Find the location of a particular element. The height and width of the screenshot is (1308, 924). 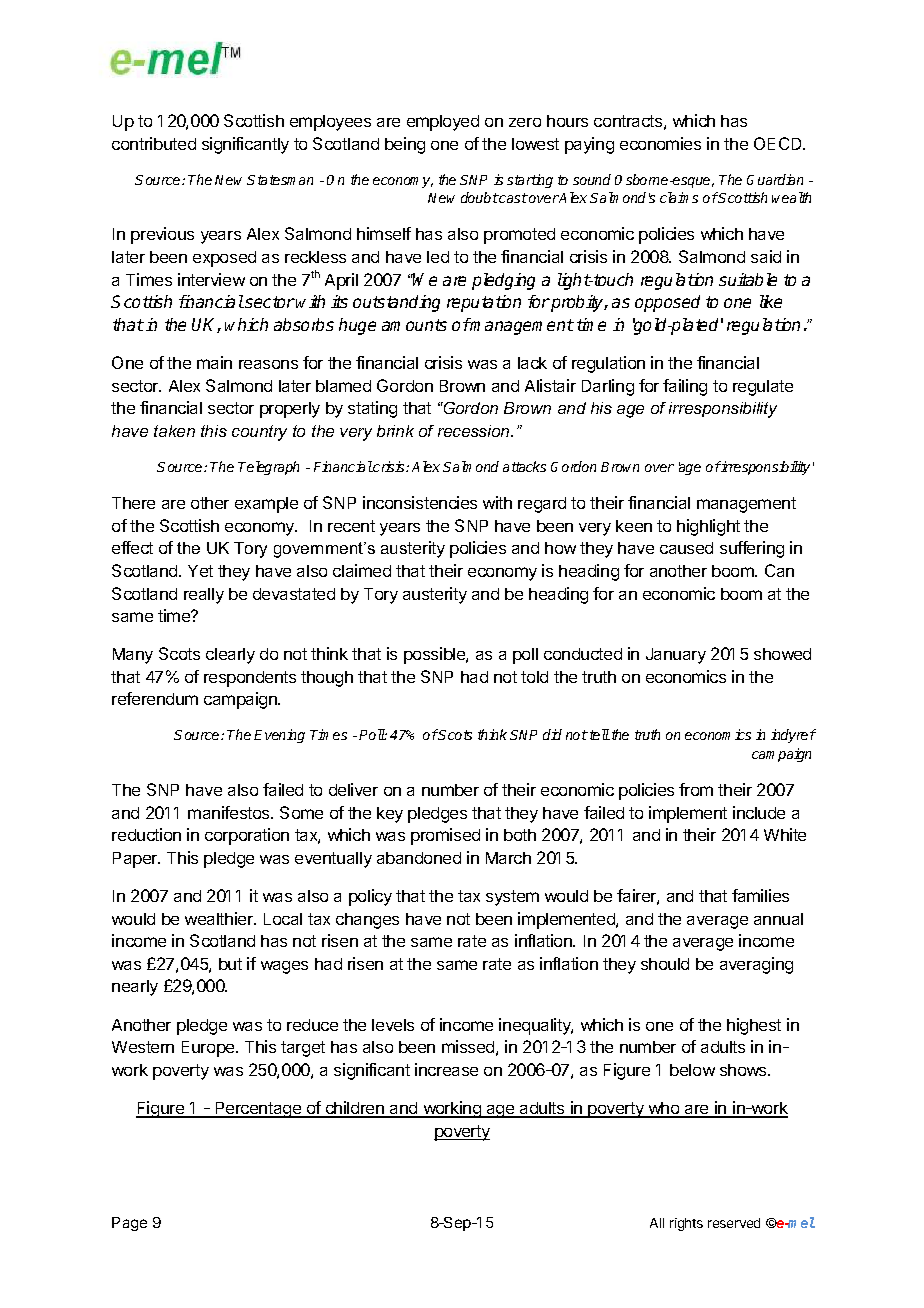

clearly is located at coordinates (230, 656).
